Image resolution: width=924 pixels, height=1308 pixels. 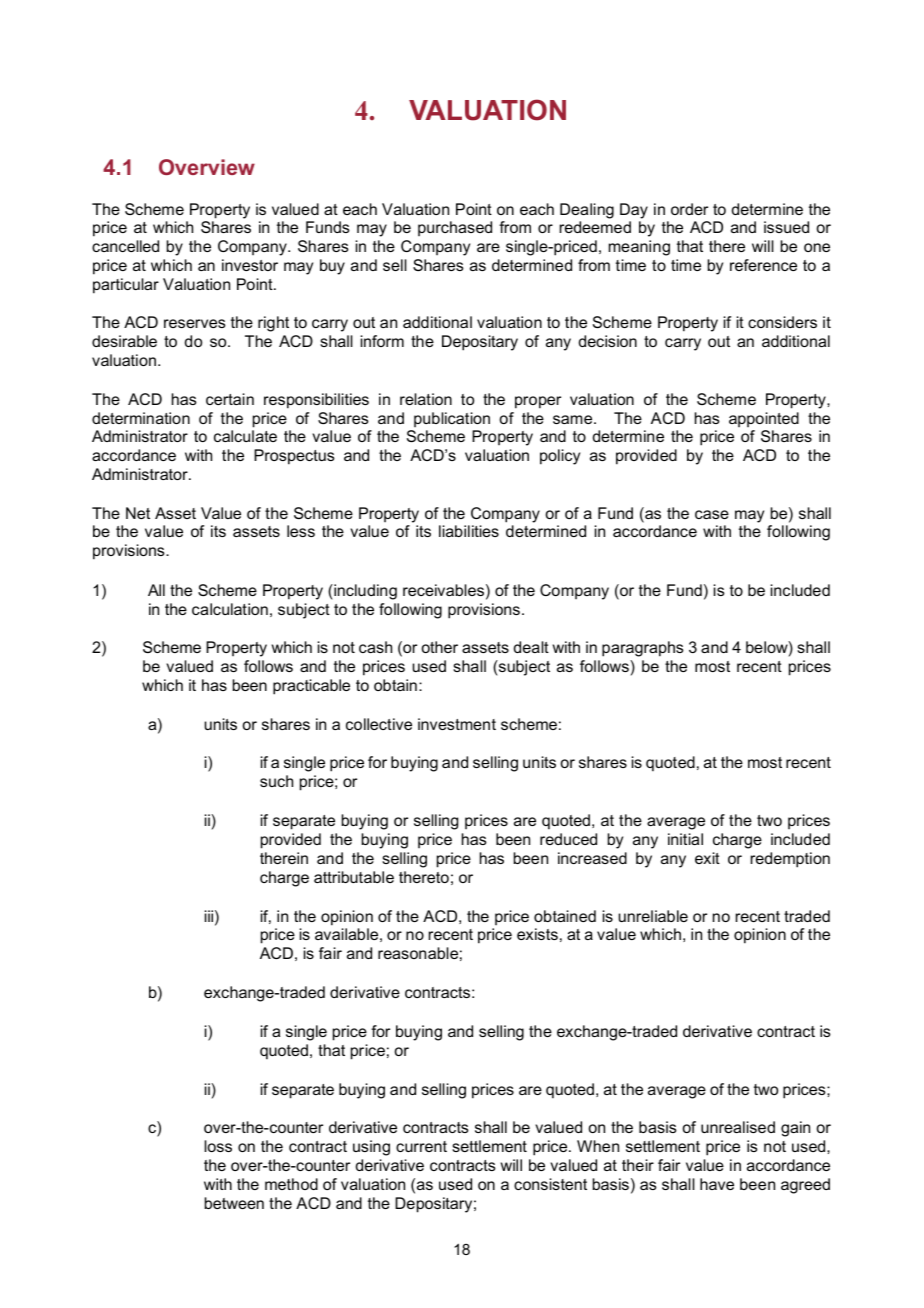 I want to click on publication, so click(x=452, y=419).
